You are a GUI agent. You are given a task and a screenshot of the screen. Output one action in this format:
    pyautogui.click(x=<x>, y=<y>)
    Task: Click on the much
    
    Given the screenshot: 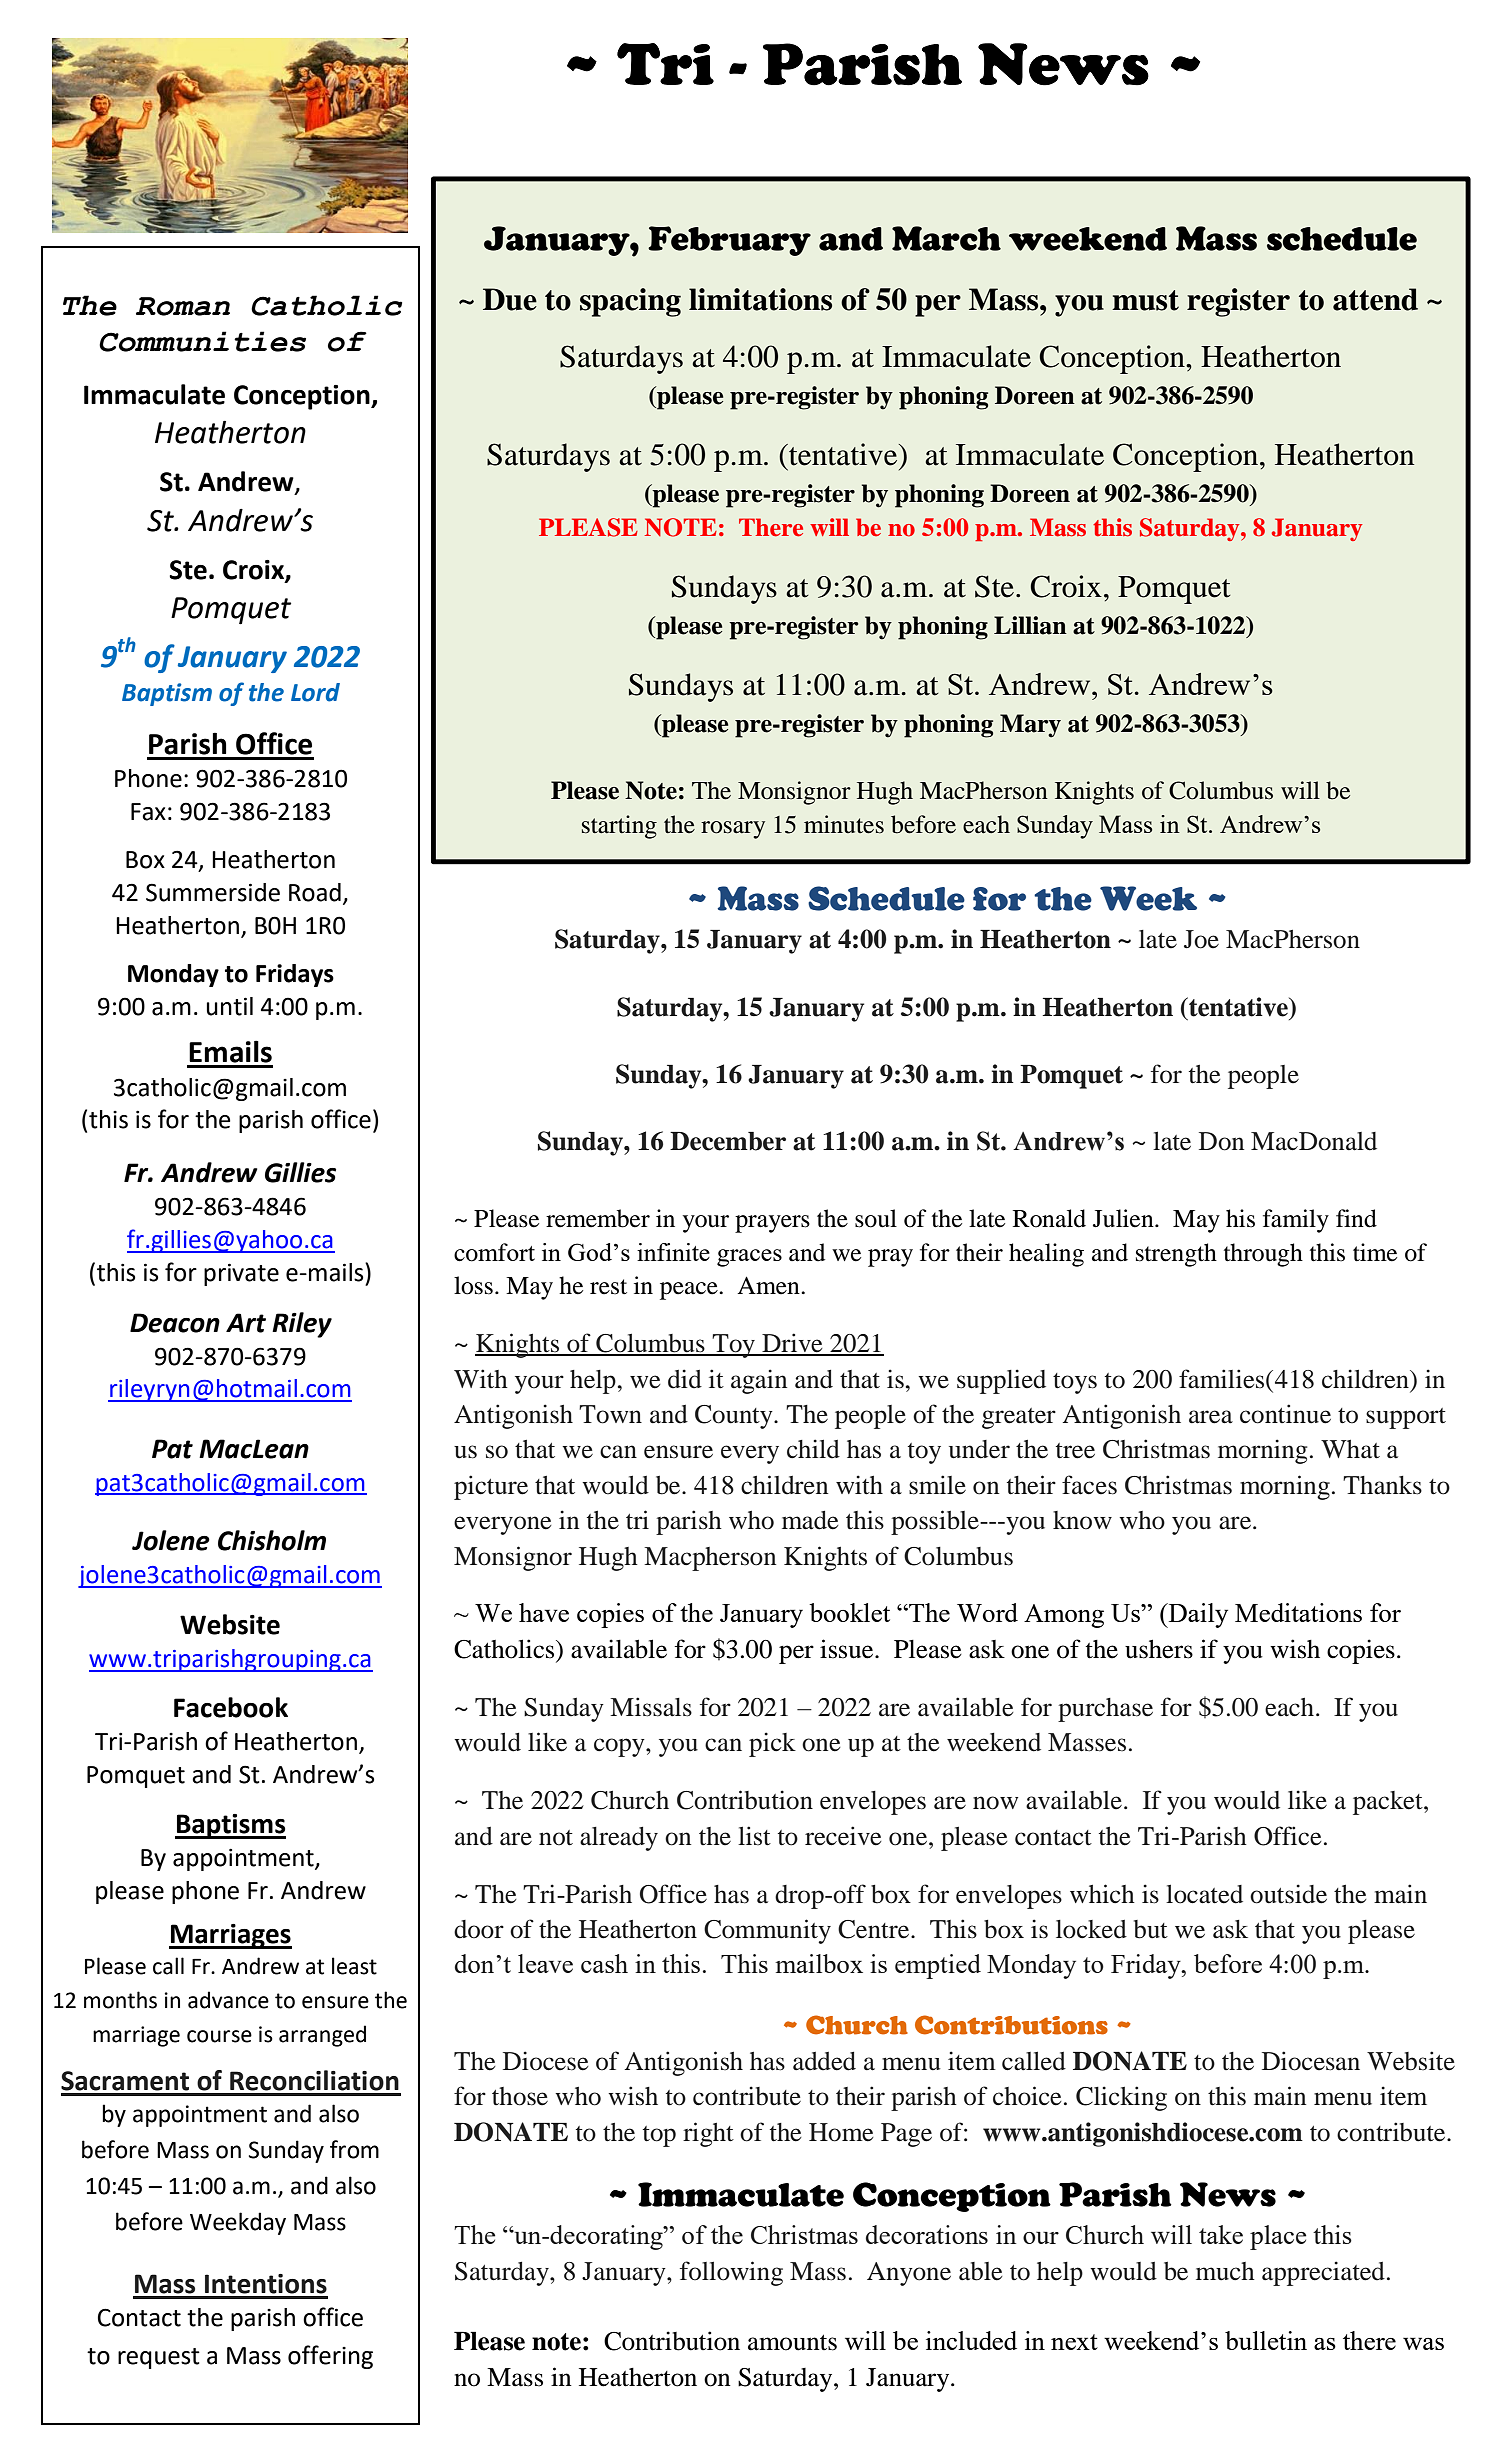 What is the action you would take?
    pyautogui.click(x=1225, y=2271)
